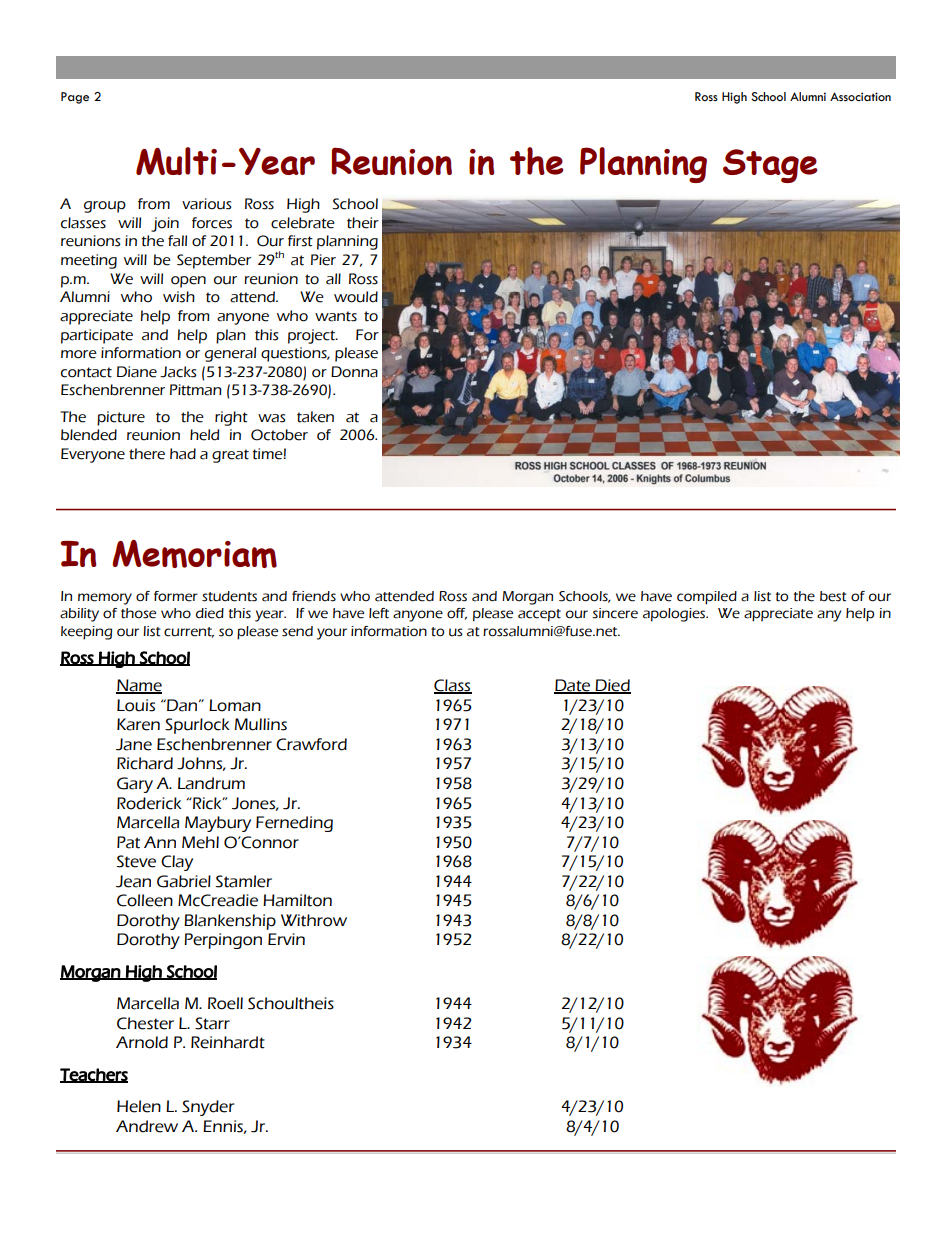  What do you see at coordinates (228, 1042) in the page?
I see `Reinhardt` at bounding box center [228, 1042].
